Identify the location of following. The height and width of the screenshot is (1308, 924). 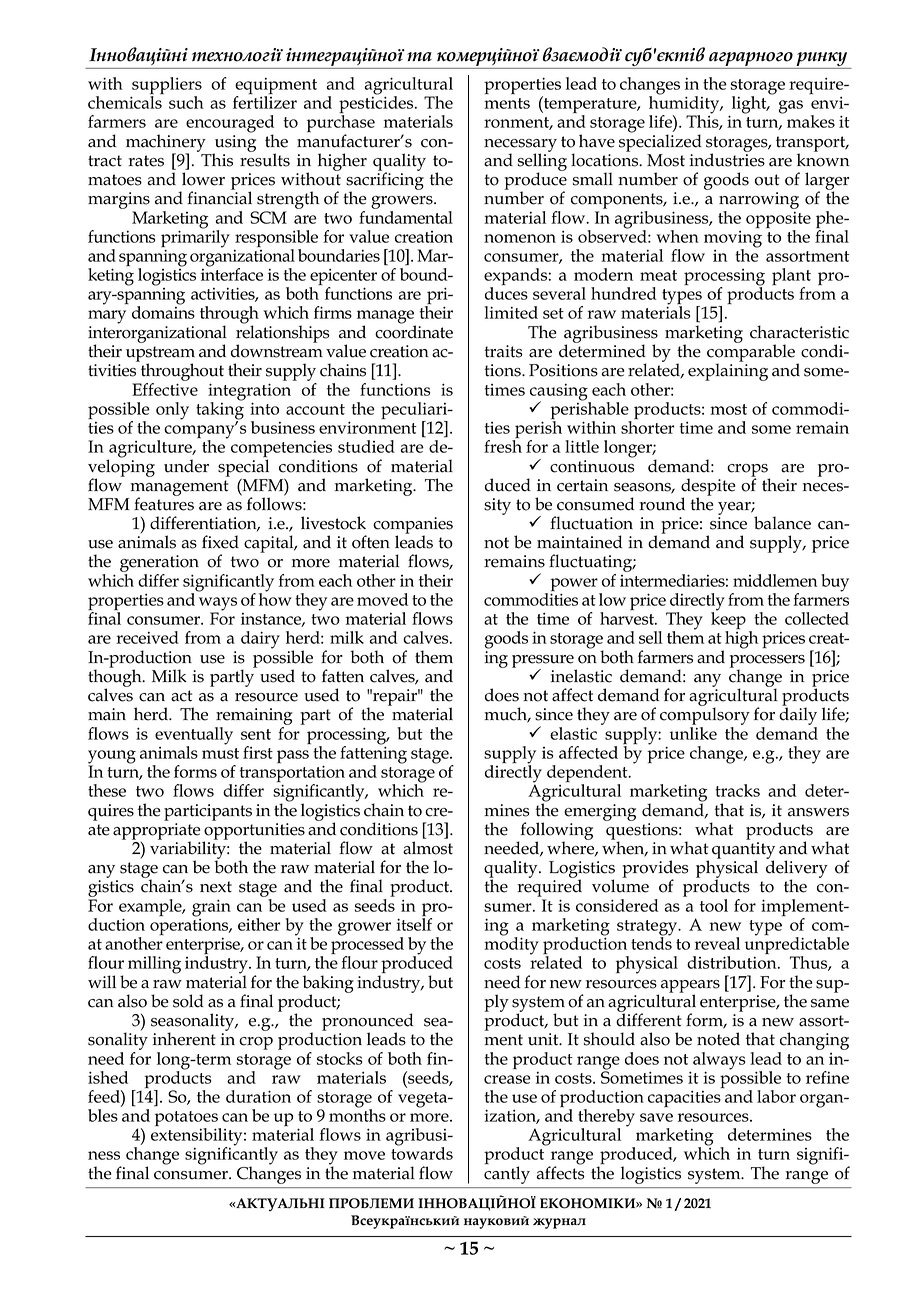
(555, 832).
